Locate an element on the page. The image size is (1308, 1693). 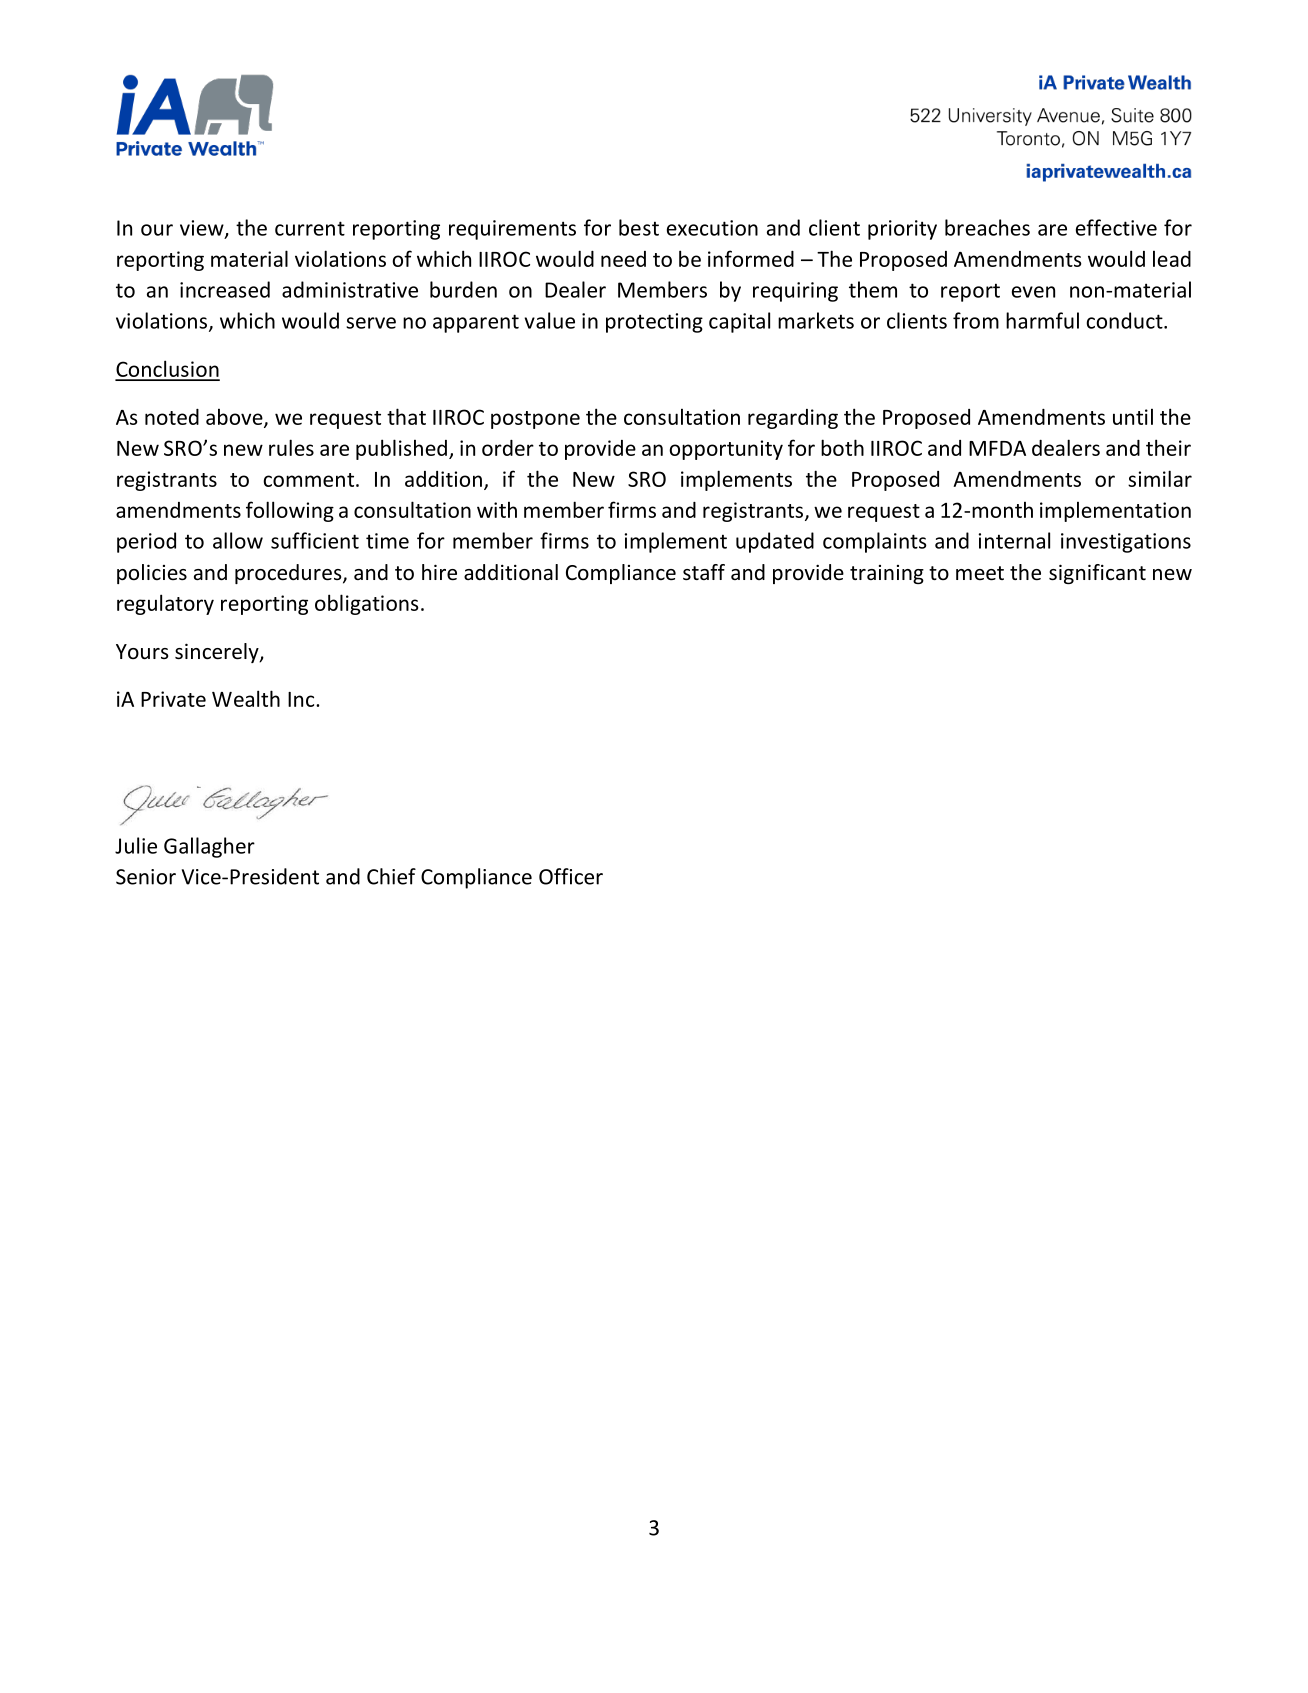
breaches is located at coordinates (987, 227).
